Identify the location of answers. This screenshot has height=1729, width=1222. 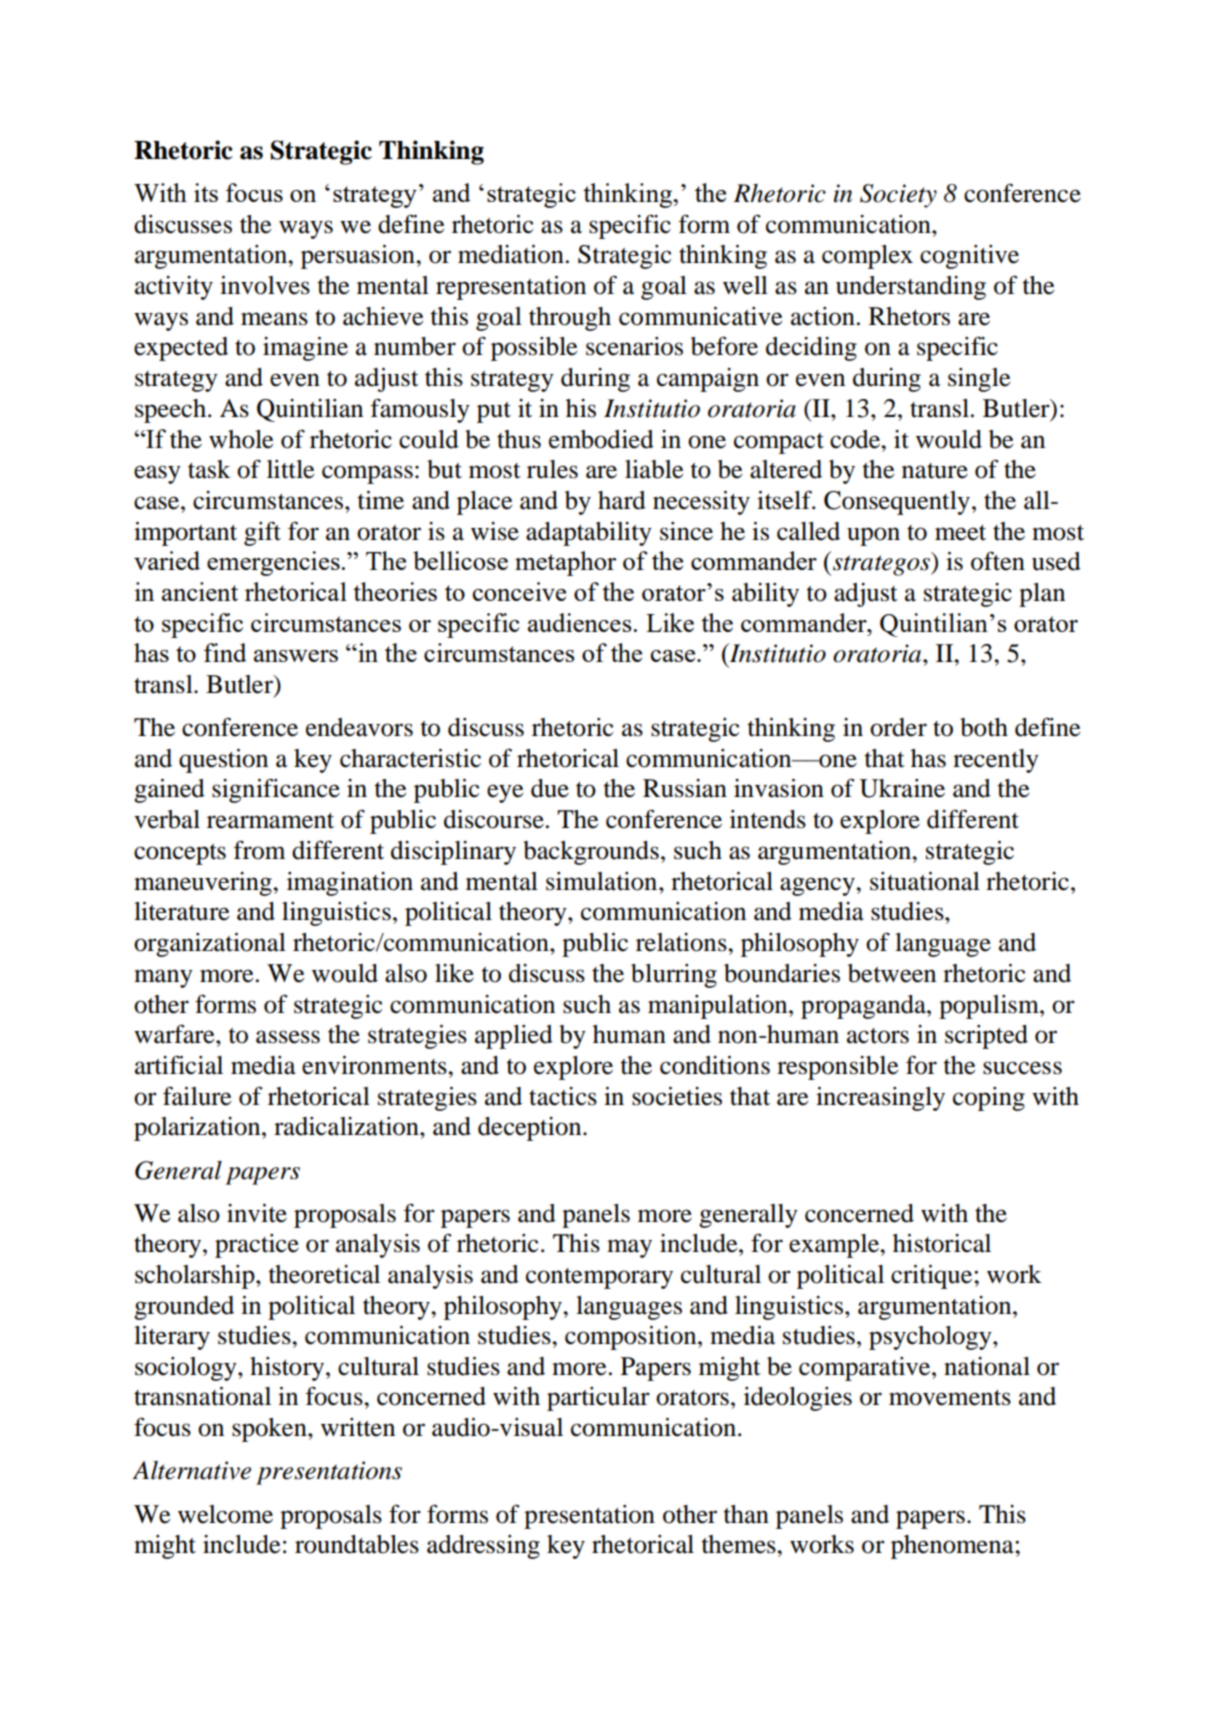
(296, 656).
